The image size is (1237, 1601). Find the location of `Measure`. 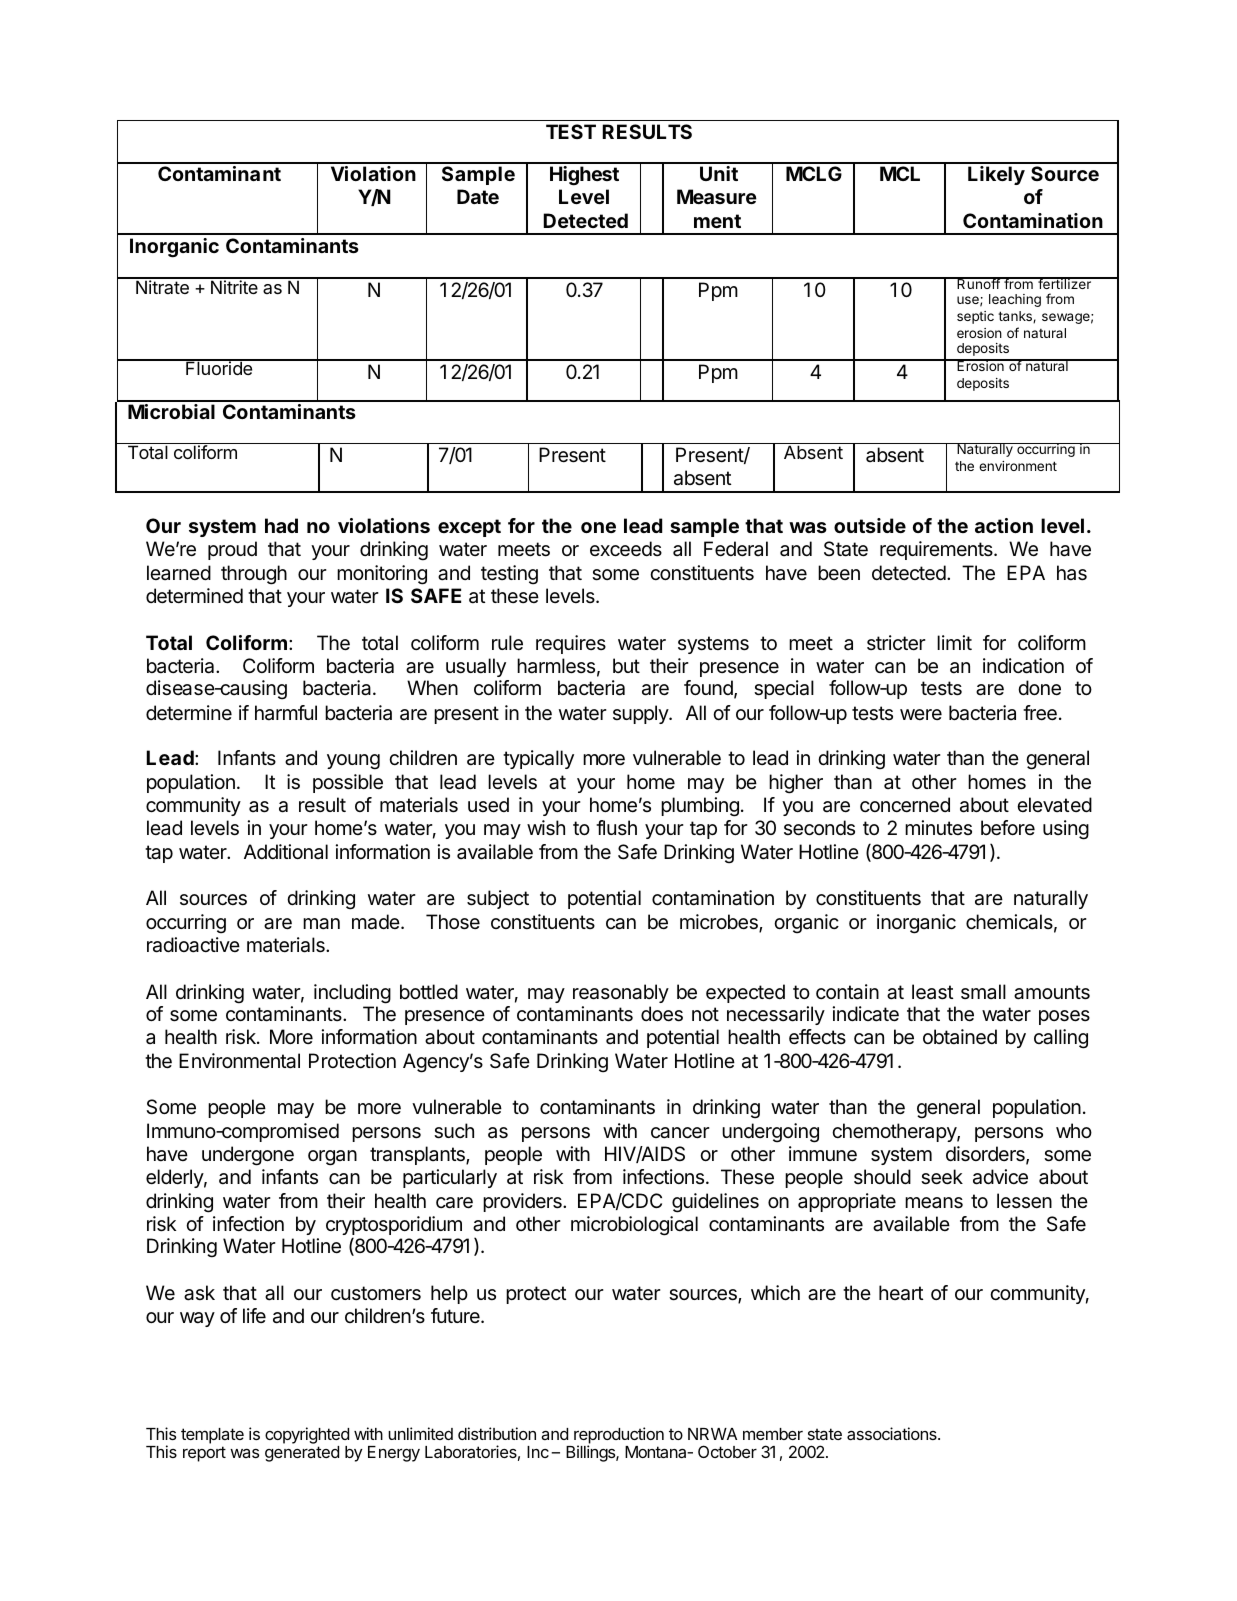

Measure is located at coordinates (717, 196).
